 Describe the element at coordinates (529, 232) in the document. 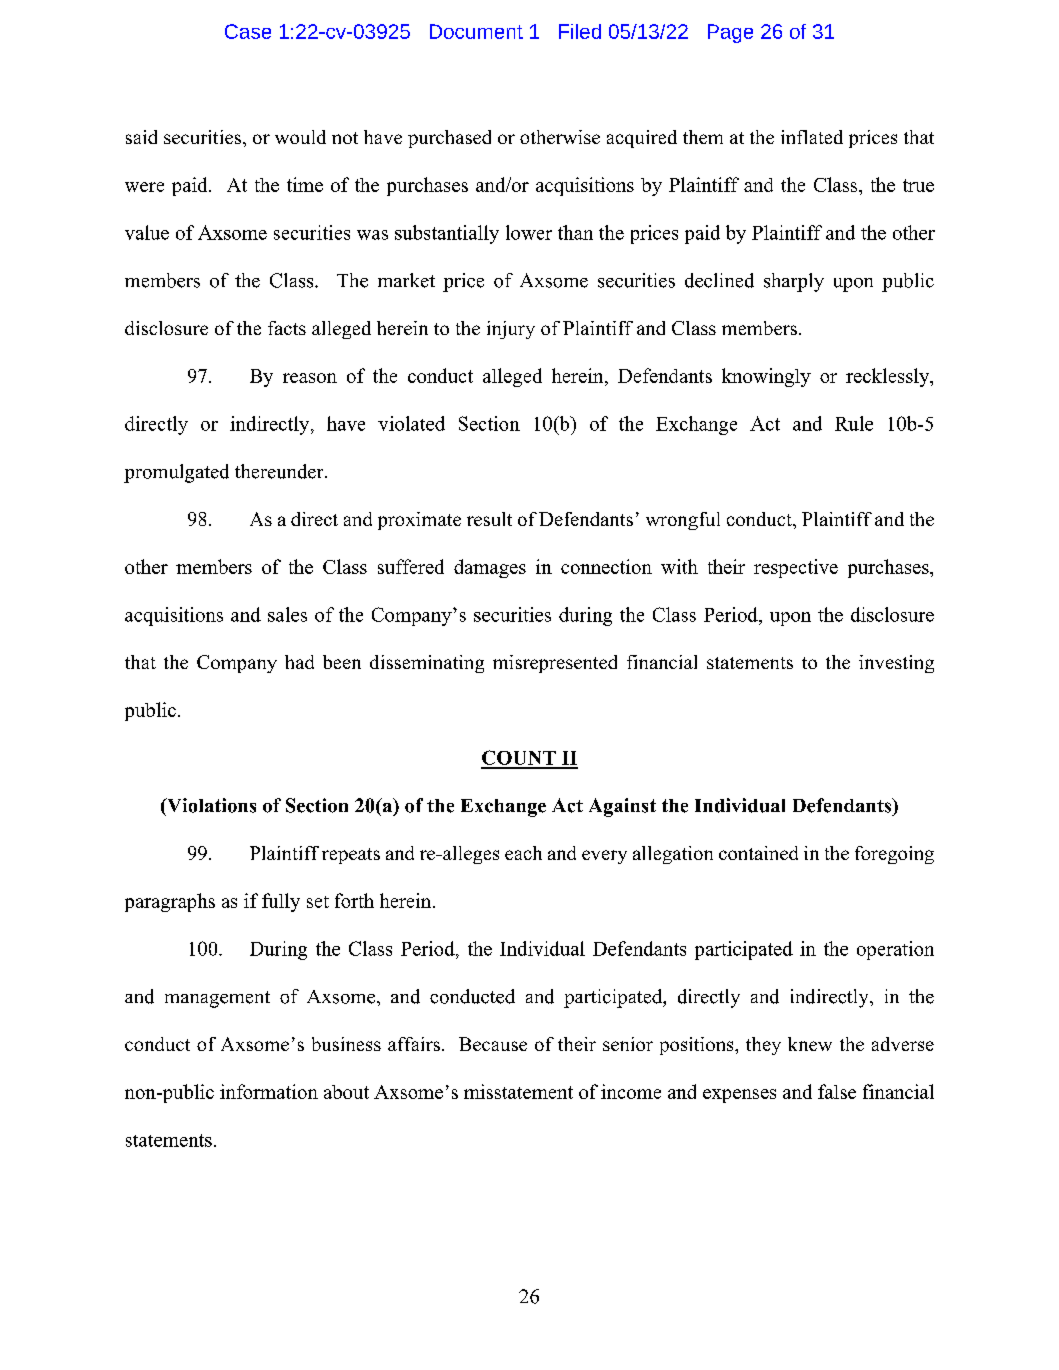

I see `lower` at that location.
